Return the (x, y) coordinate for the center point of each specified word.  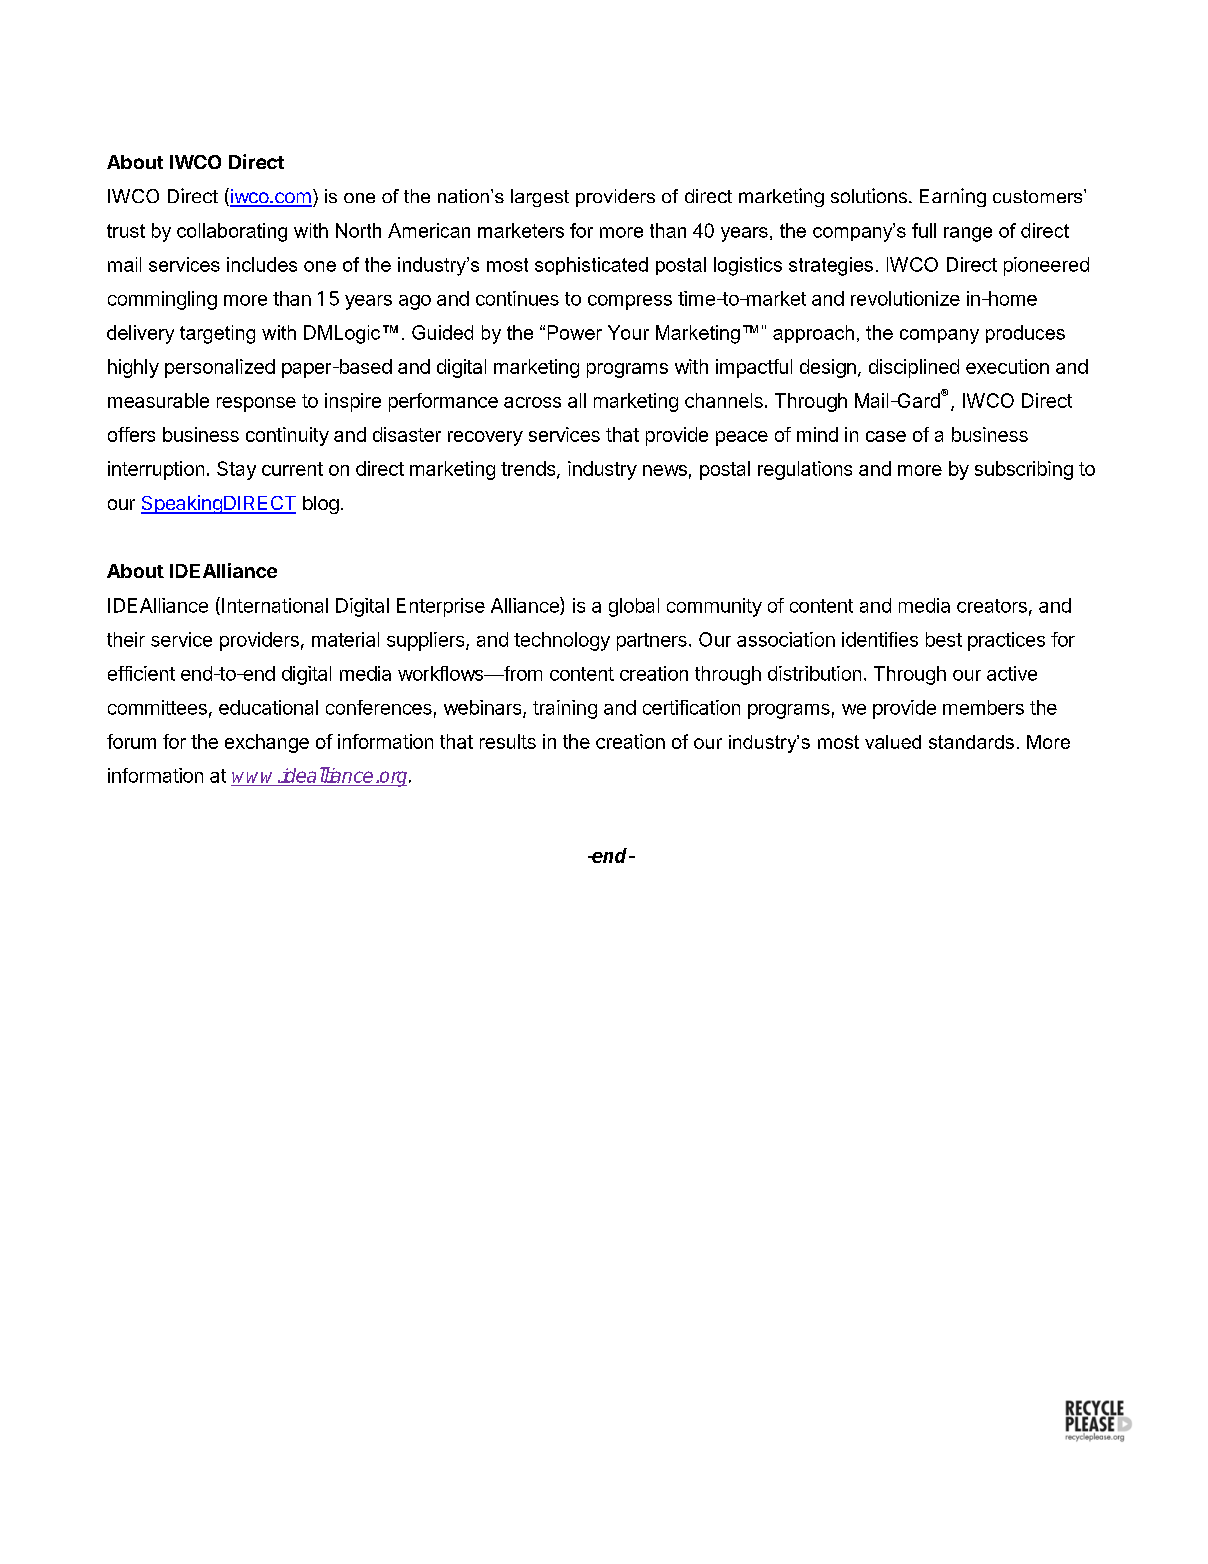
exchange (267, 743)
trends (529, 470)
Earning (953, 197)
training (565, 709)
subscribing (1024, 470)
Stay (236, 470)
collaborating (232, 232)
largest (540, 198)
